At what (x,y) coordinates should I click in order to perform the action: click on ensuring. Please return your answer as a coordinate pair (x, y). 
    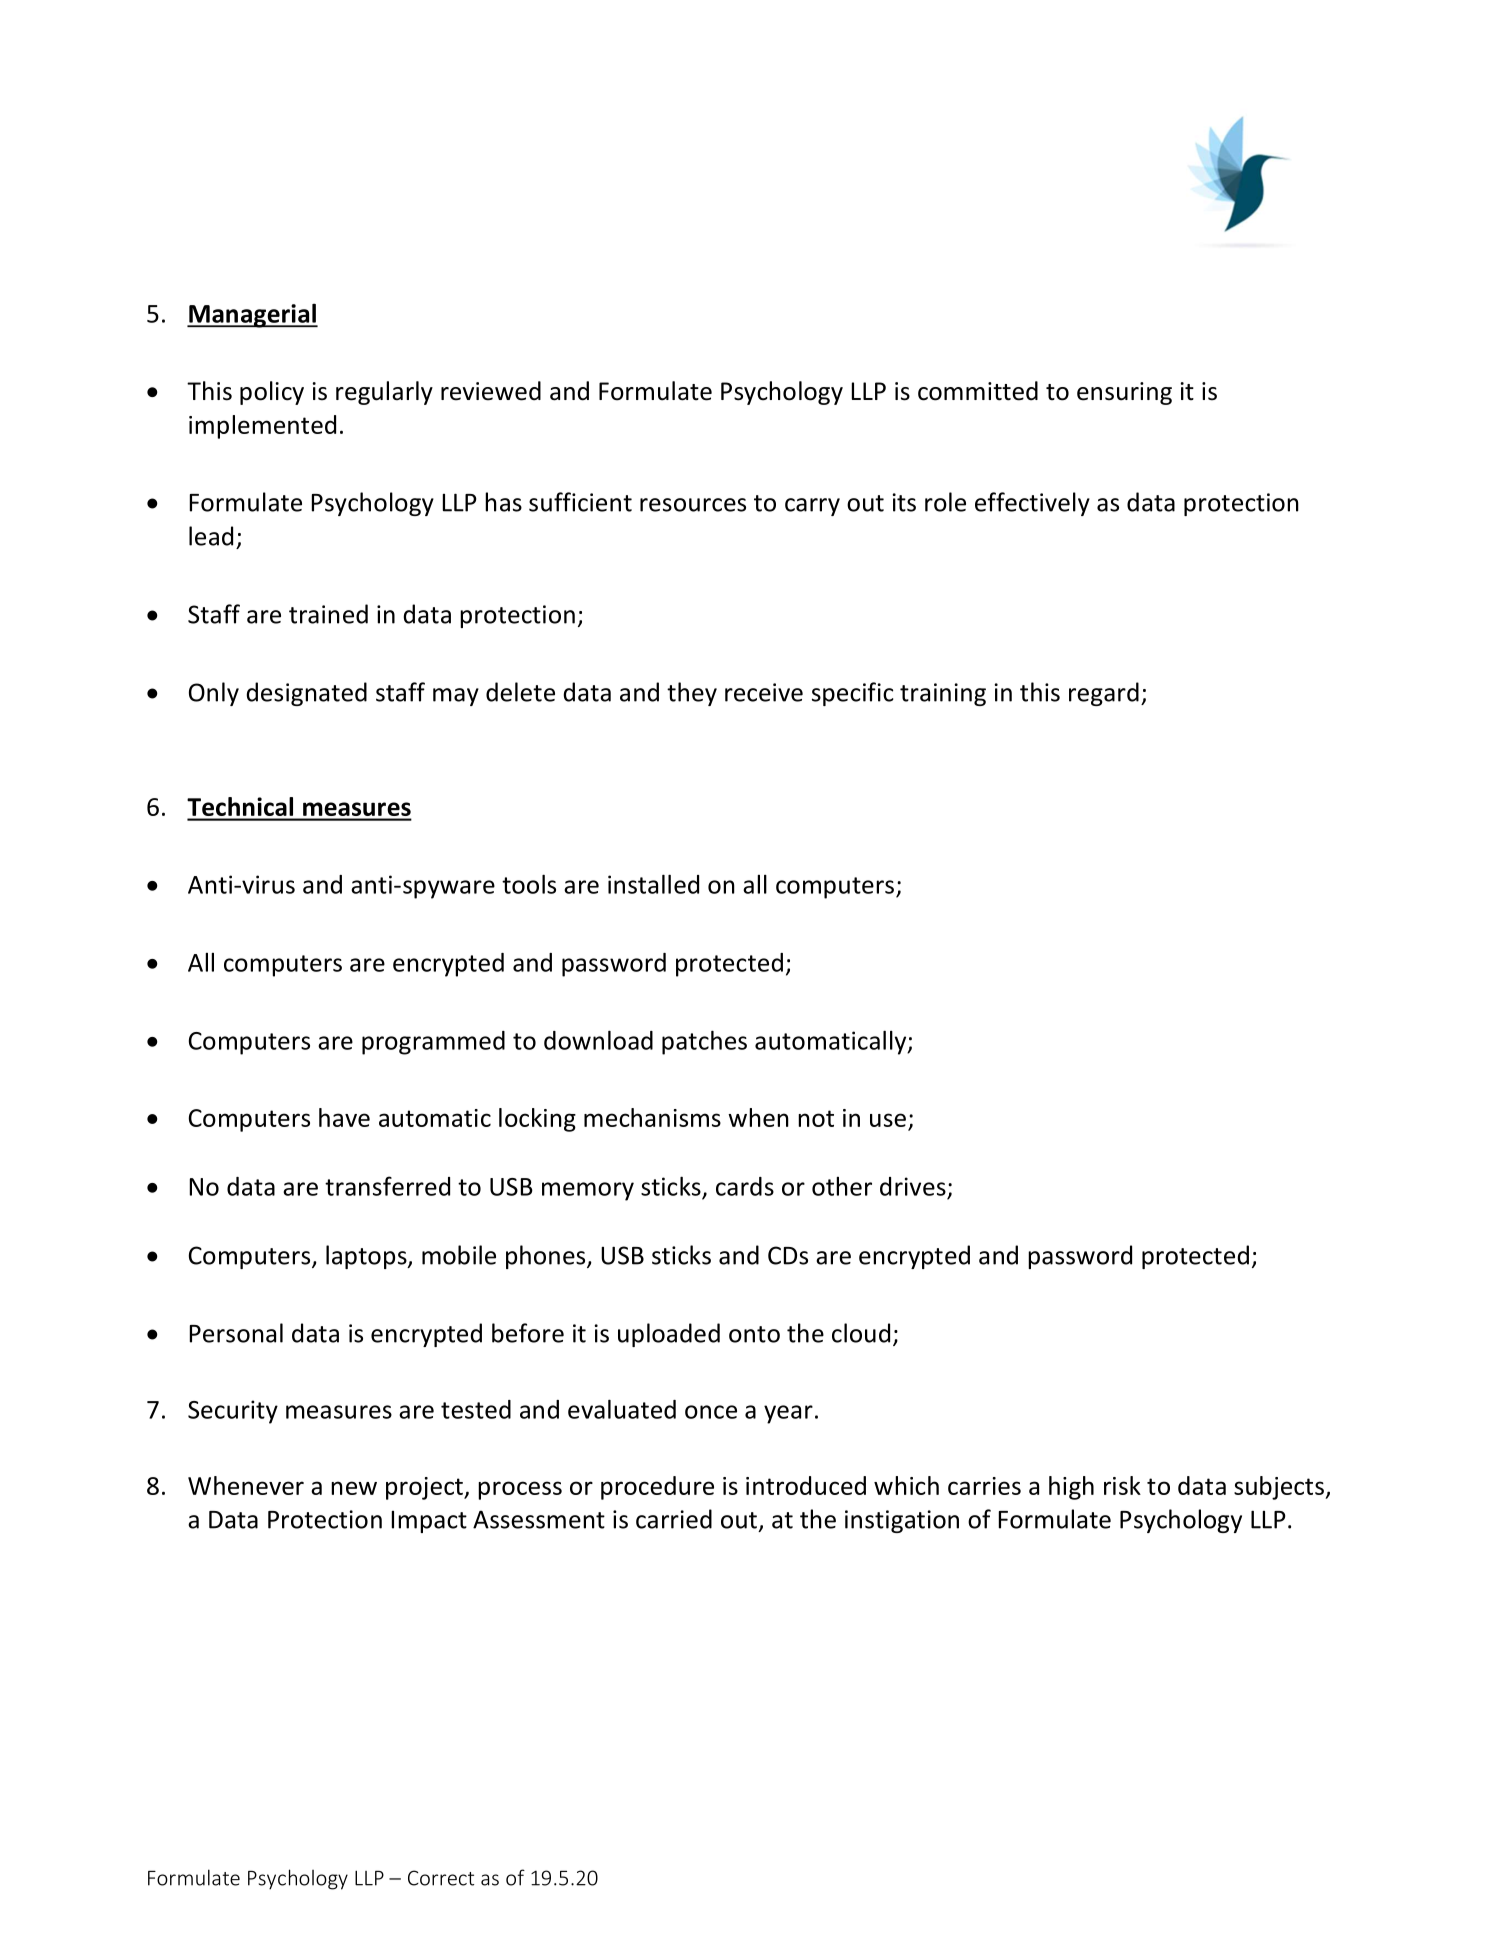
    Looking at the image, I should click on (1124, 393).
